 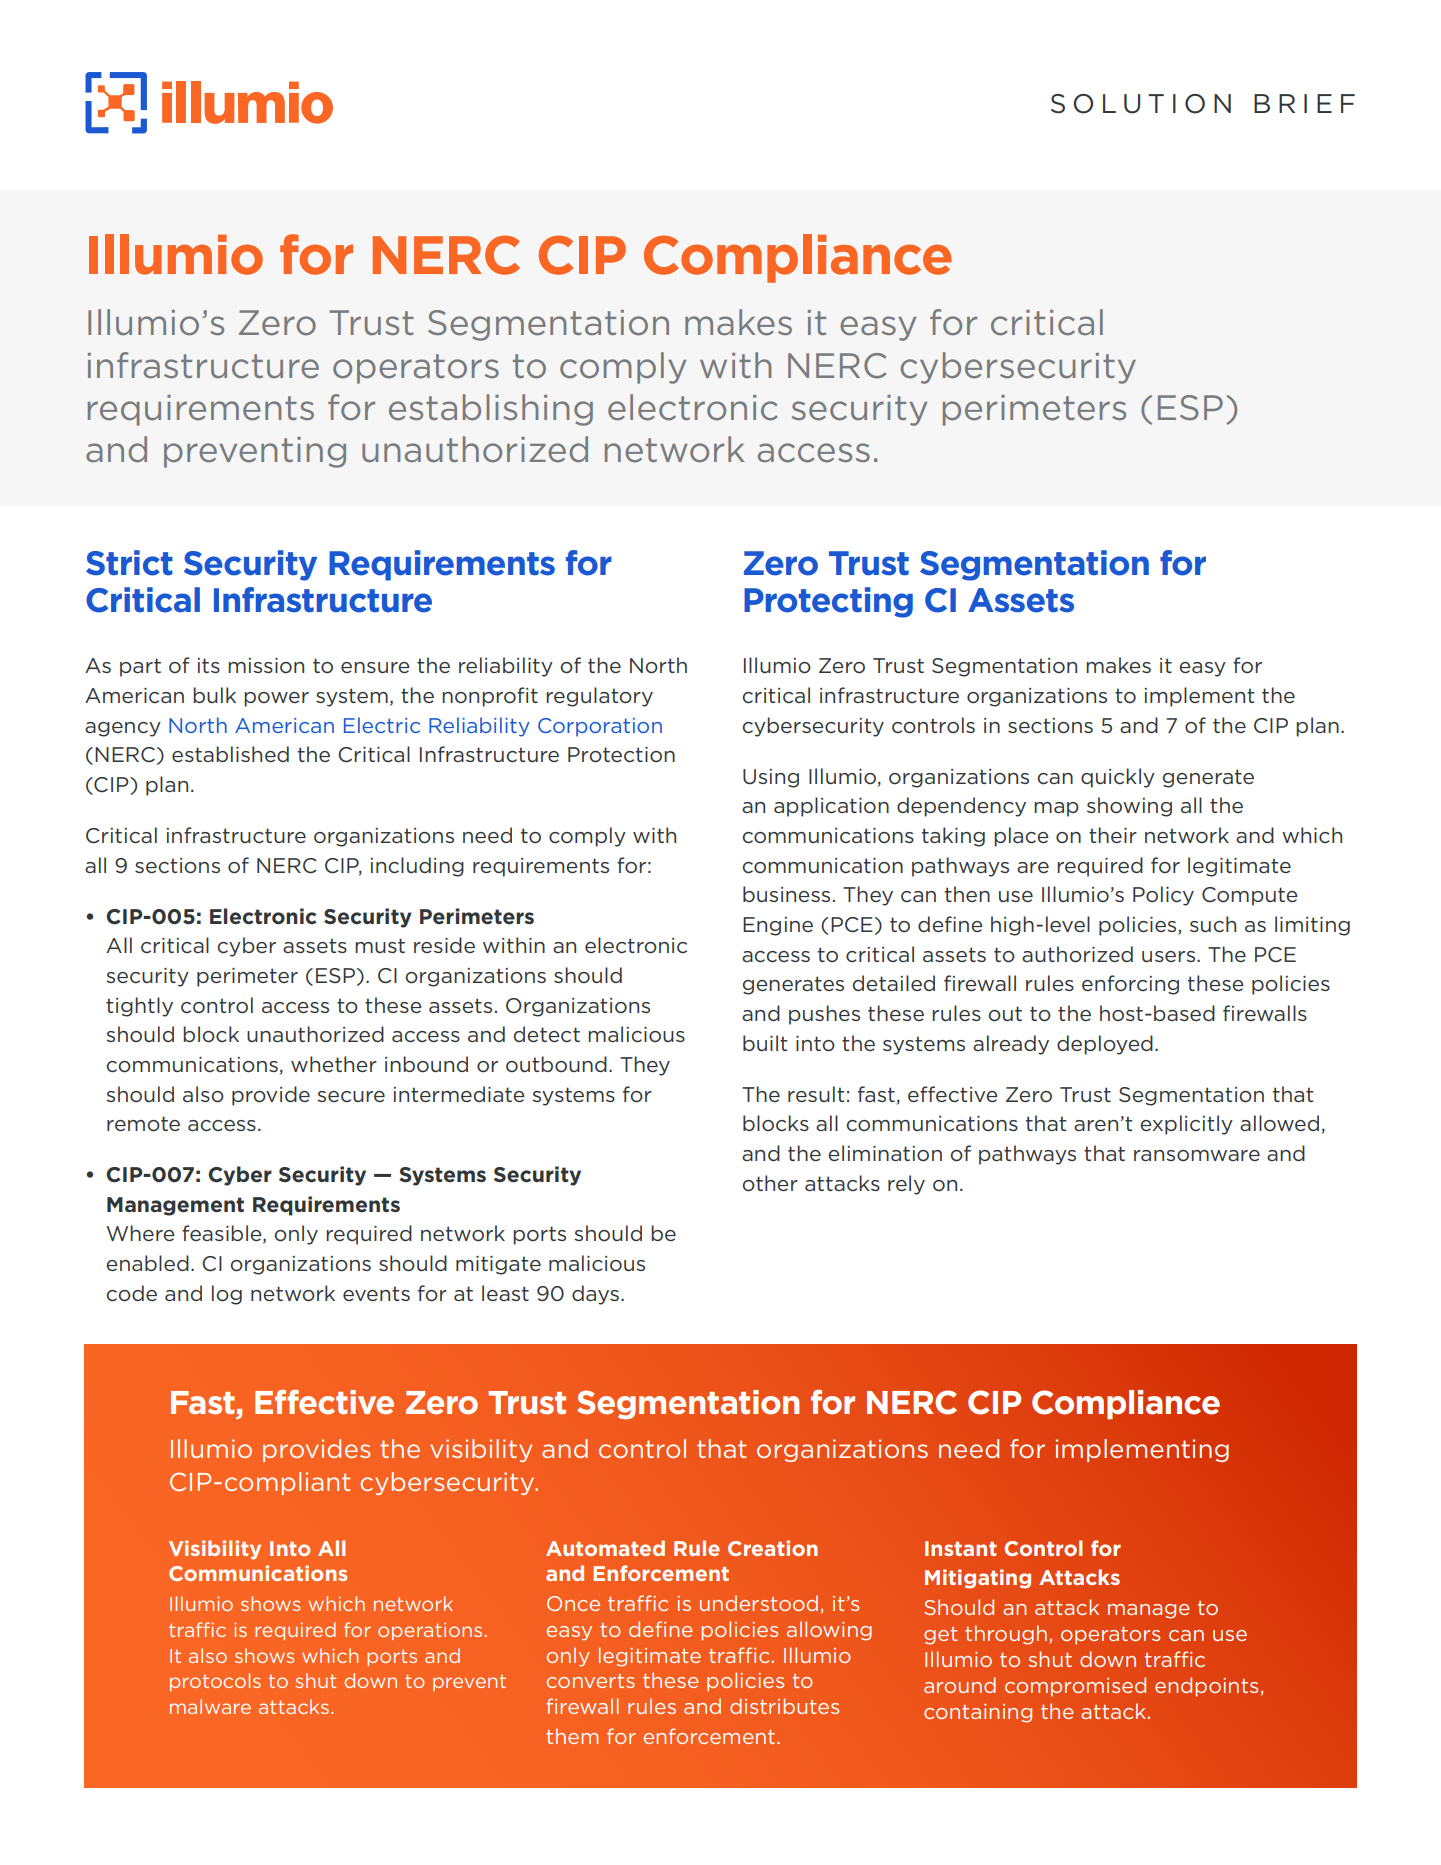 I want to click on SOLUTION, so click(x=1141, y=104).
